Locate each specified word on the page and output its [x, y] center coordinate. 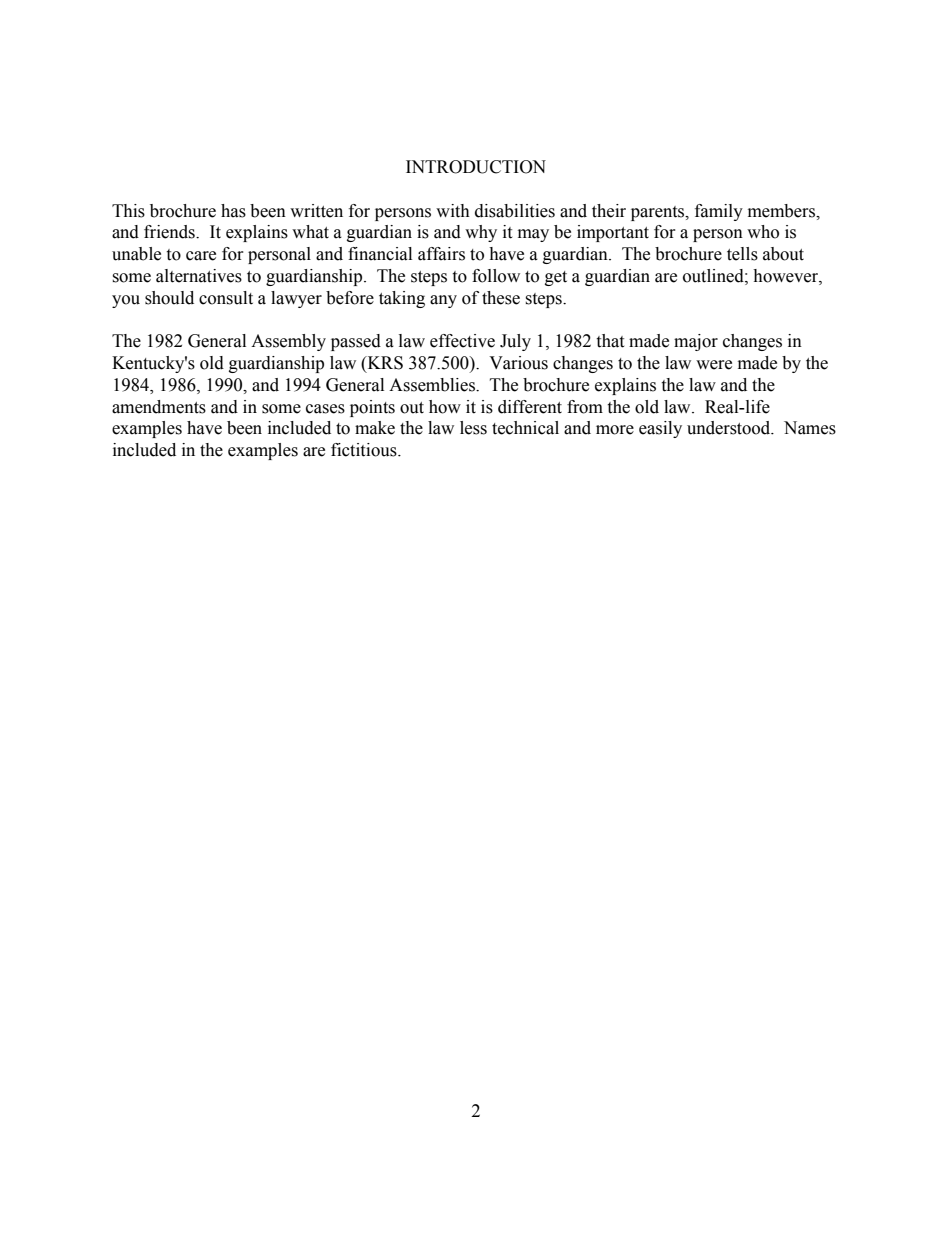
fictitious [365, 450]
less [473, 428]
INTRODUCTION [476, 167]
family [719, 212]
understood [730, 428]
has [233, 211]
